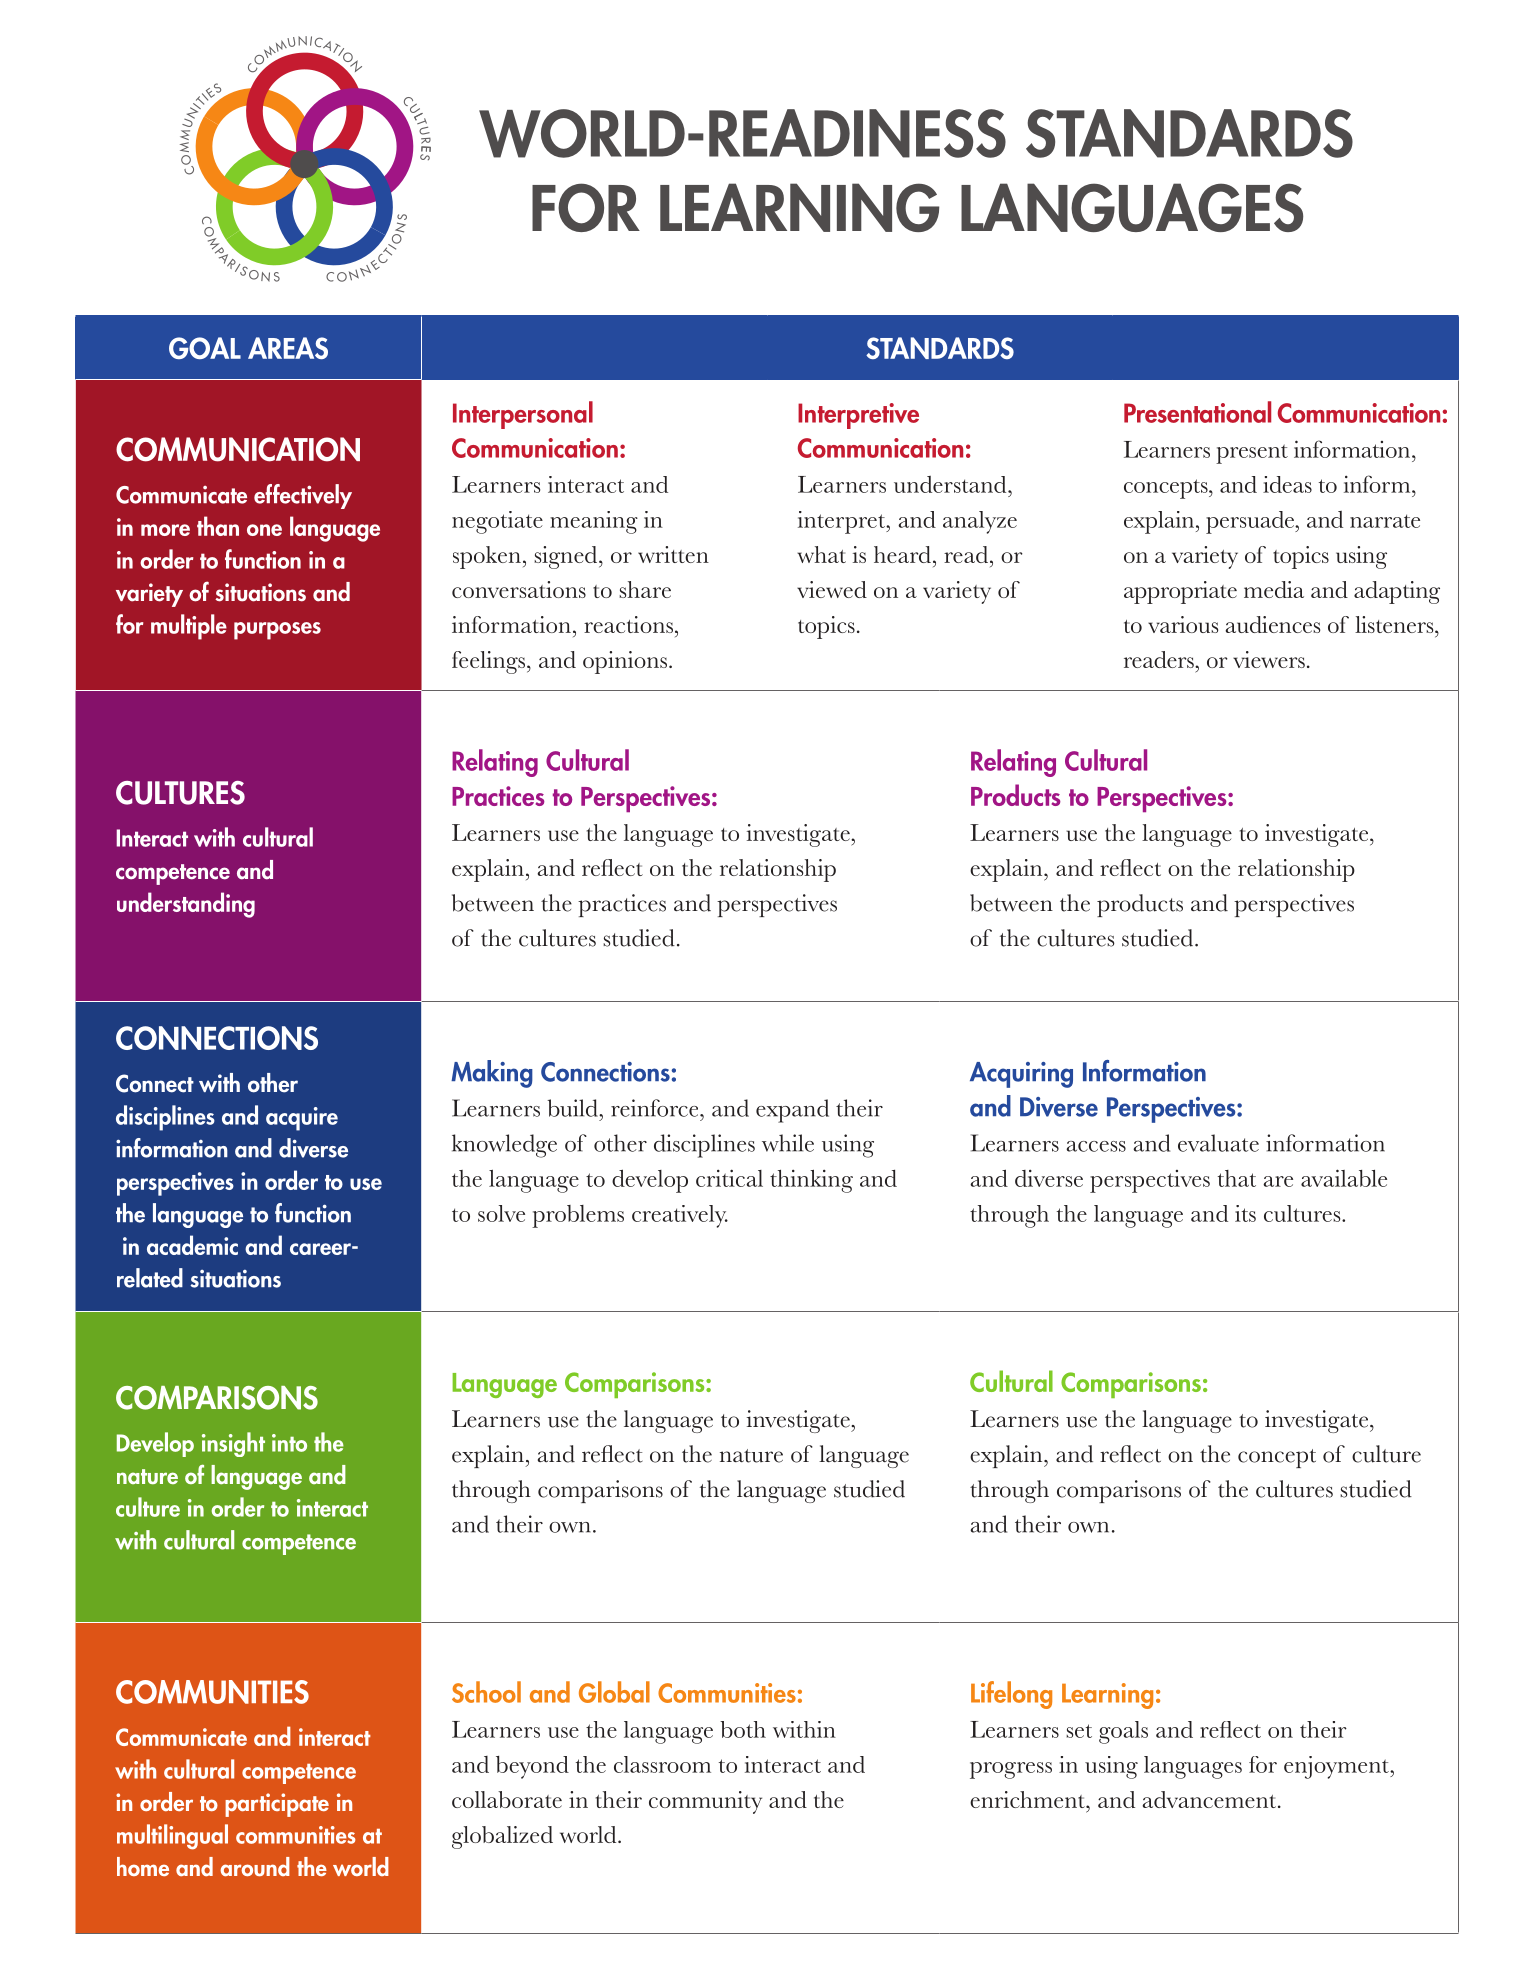 Image resolution: width=1533 pixels, height=1984 pixels. Describe the element at coordinates (277, 1805) in the document. I see `participate` at that location.
